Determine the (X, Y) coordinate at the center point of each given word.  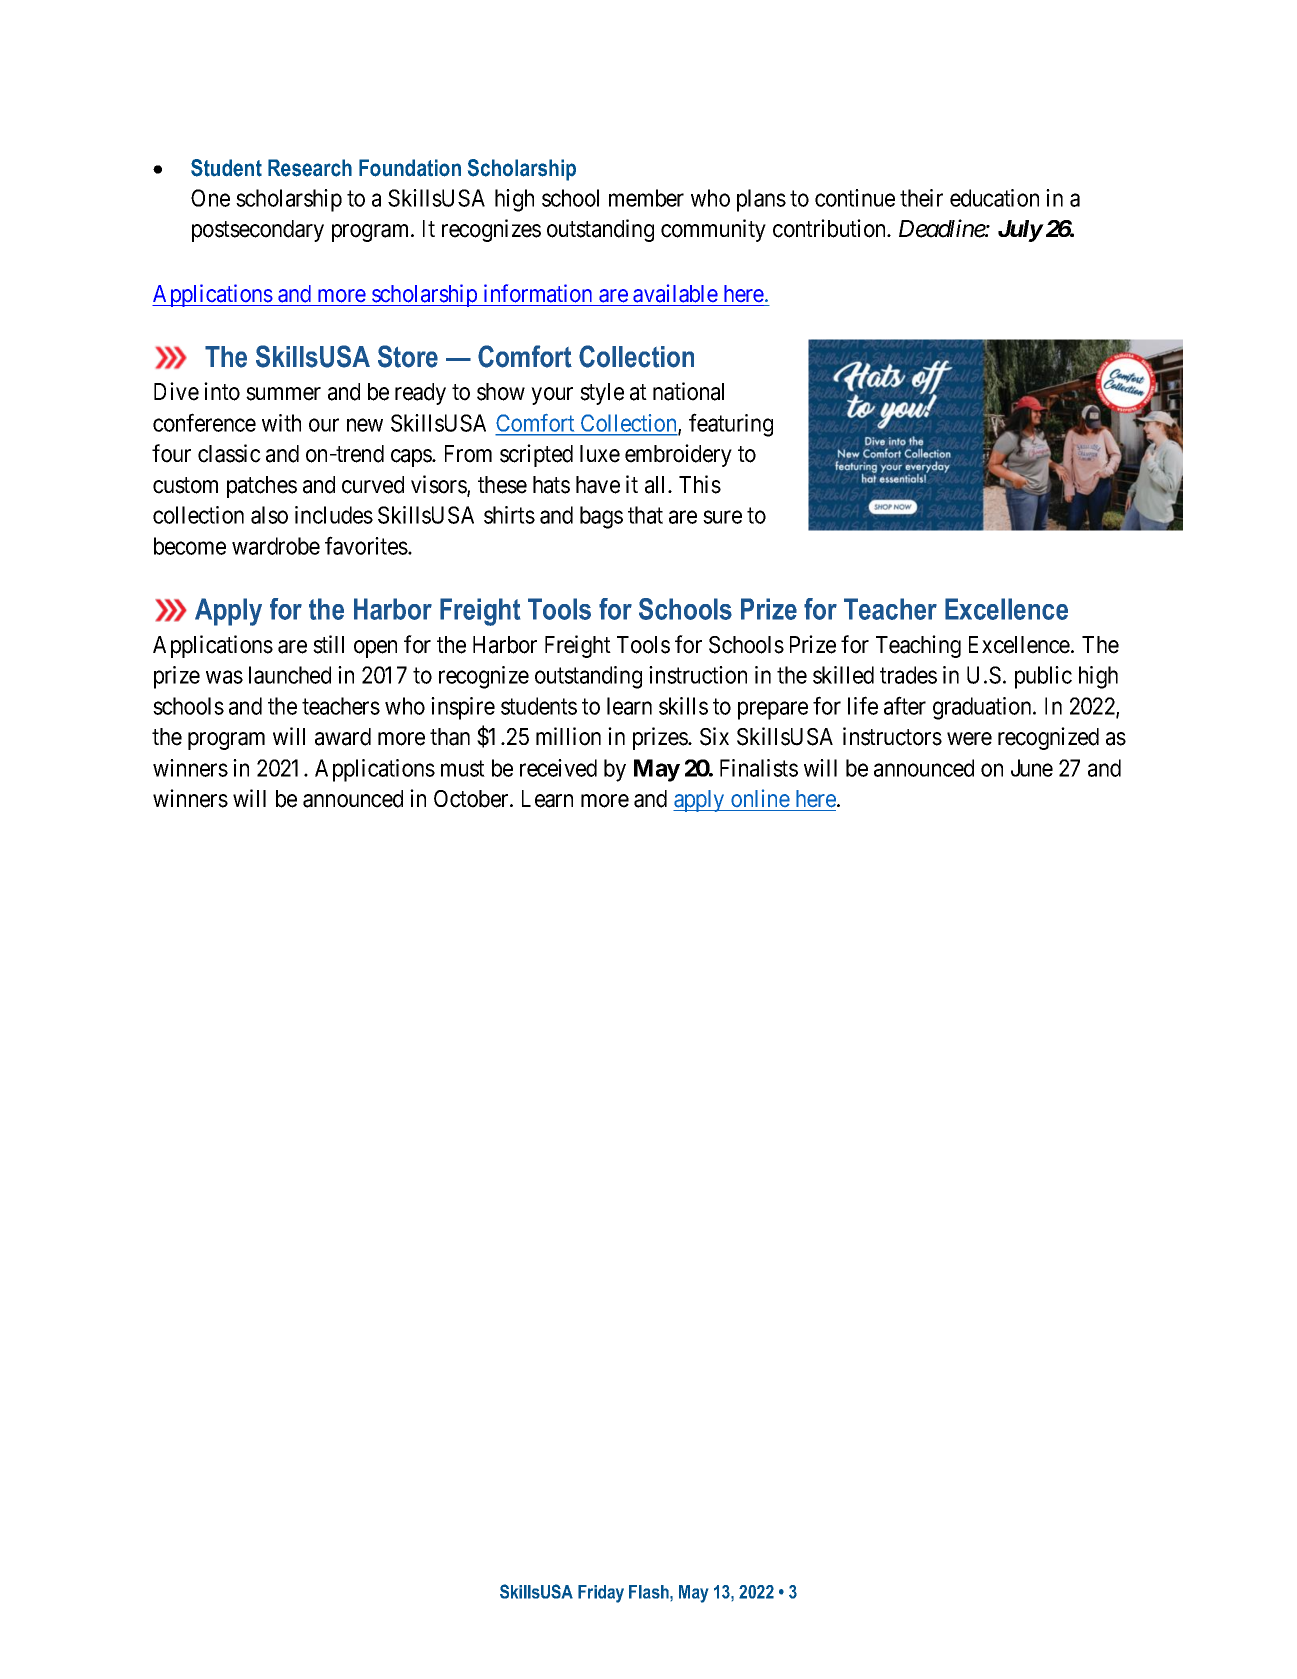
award (343, 737)
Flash (650, 1592)
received (558, 768)
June (1032, 768)
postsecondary (258, 231)
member (646, 198)
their (921, 198)
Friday (601, 1594)
